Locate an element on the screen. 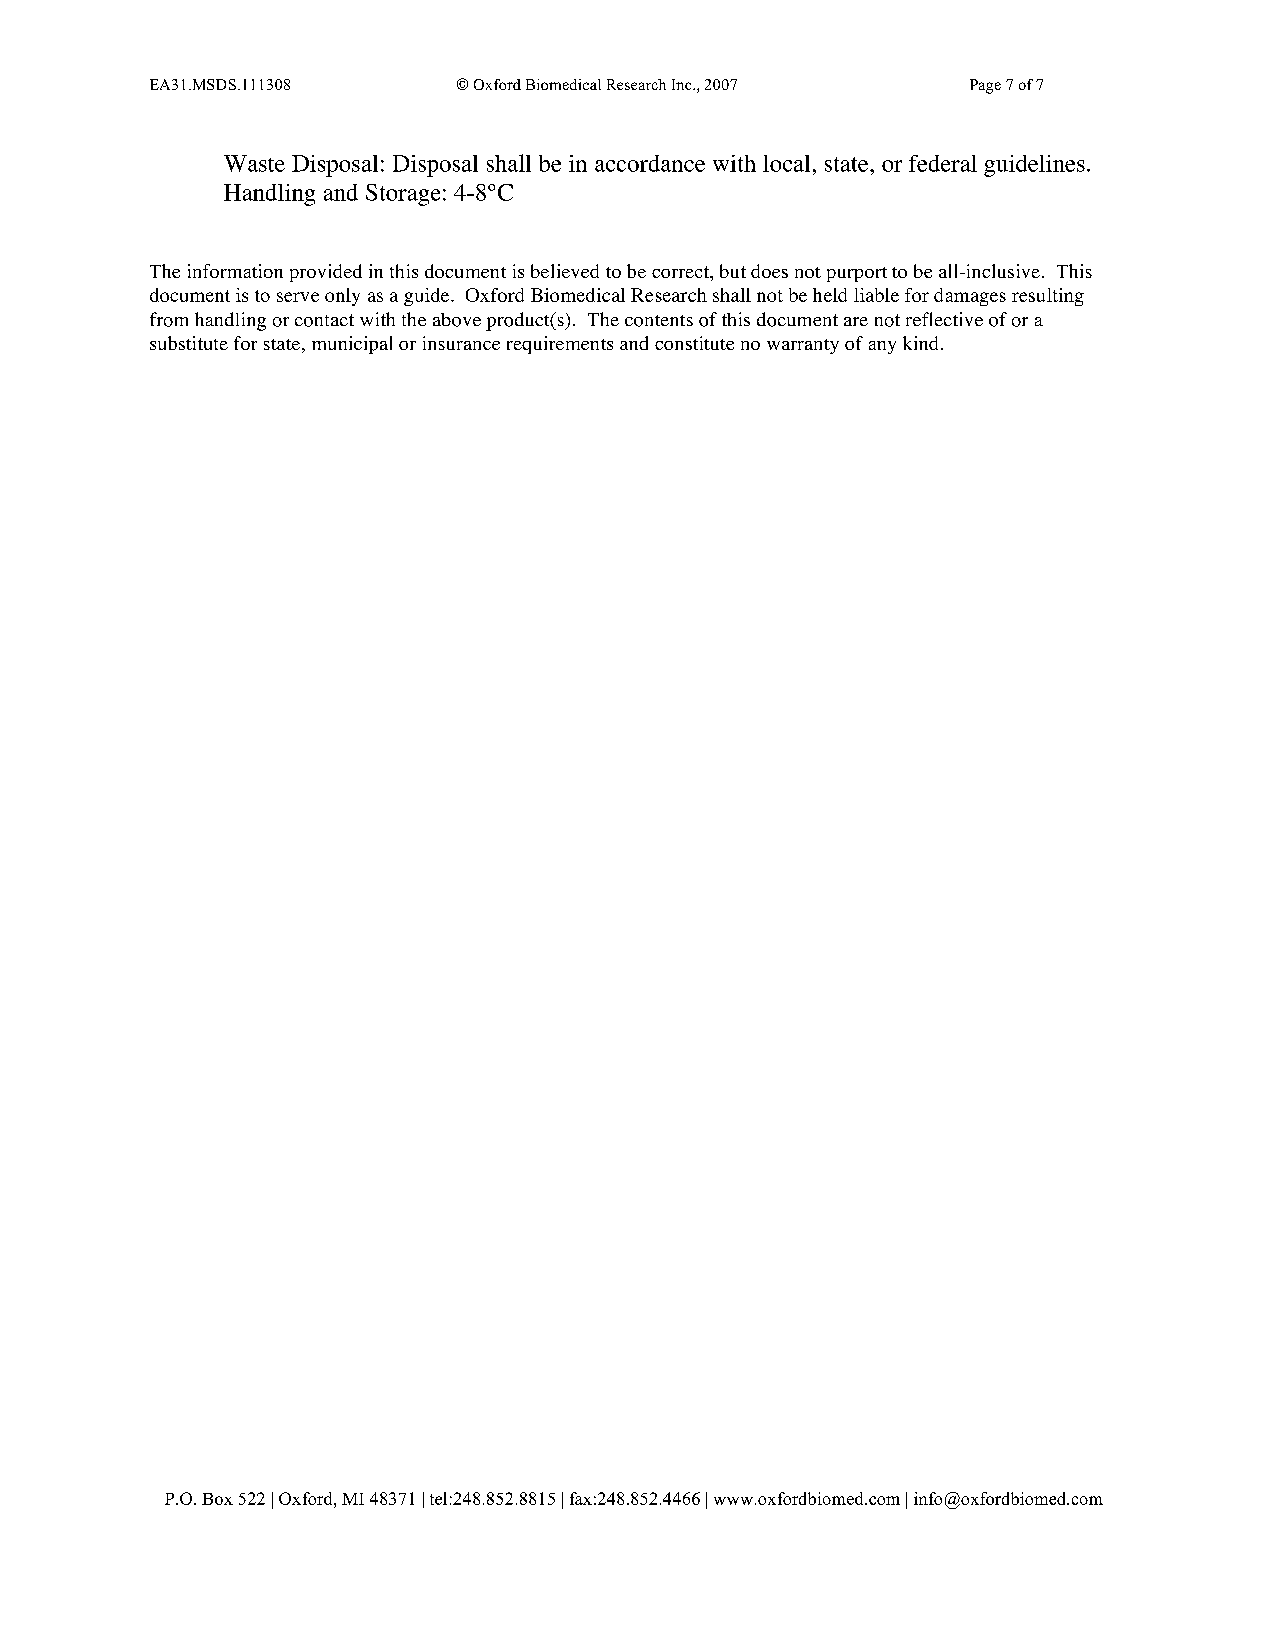  municipal is located at coordinates (352, 345).
